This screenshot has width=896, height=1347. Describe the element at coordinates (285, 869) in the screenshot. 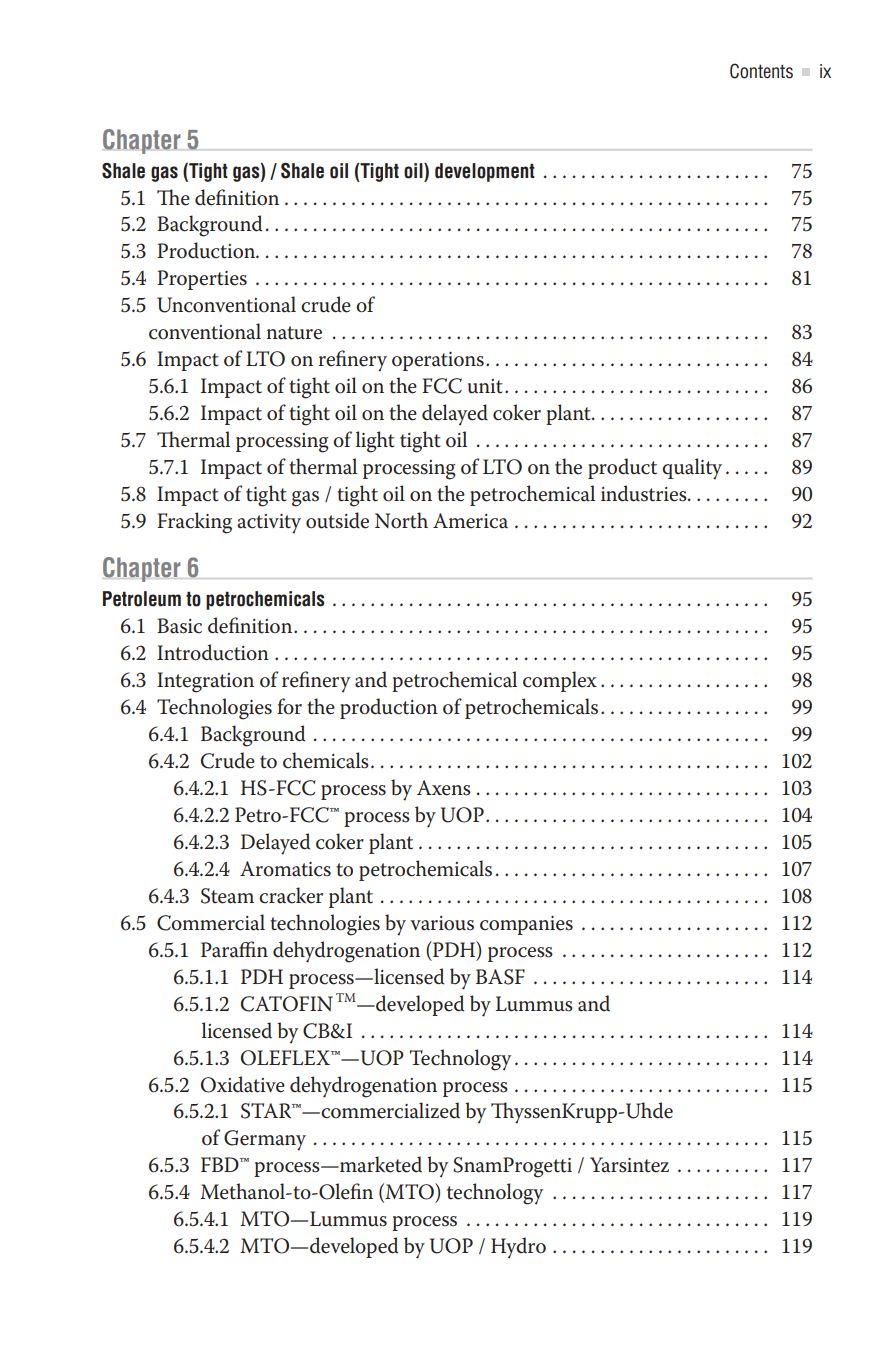

I see `Aromatics` at that location.
